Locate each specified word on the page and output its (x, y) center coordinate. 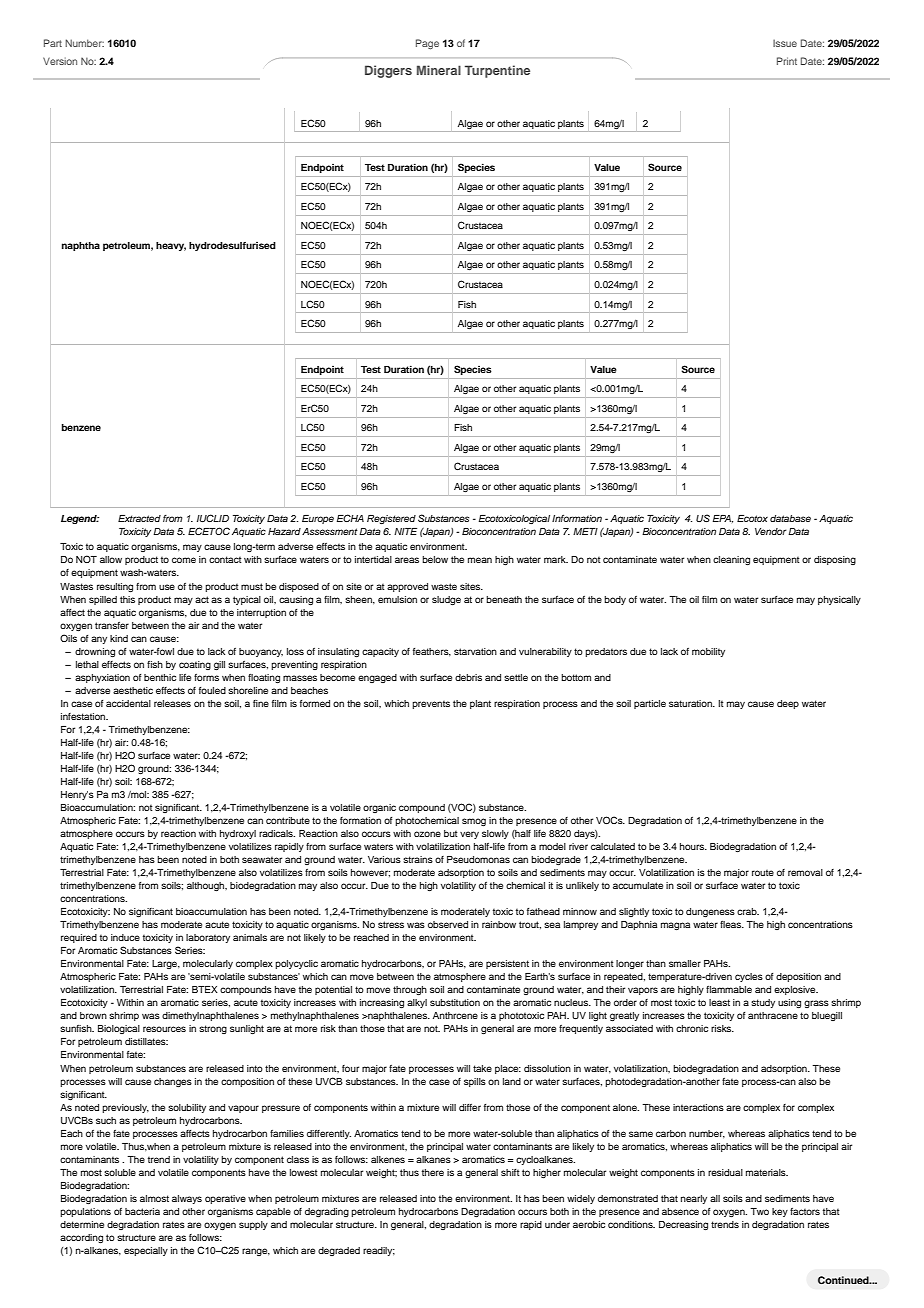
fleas (732, 924)
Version (60, 61)
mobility (708, 652)
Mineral (439, 70)
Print (787, 61)
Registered (391, 519)
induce (125, 937)
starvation (475, 651)
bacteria (142, 1211)
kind (119, 638)
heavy (171, 246)
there (433, 1172)
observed (448, 924)
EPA (723, 519)
